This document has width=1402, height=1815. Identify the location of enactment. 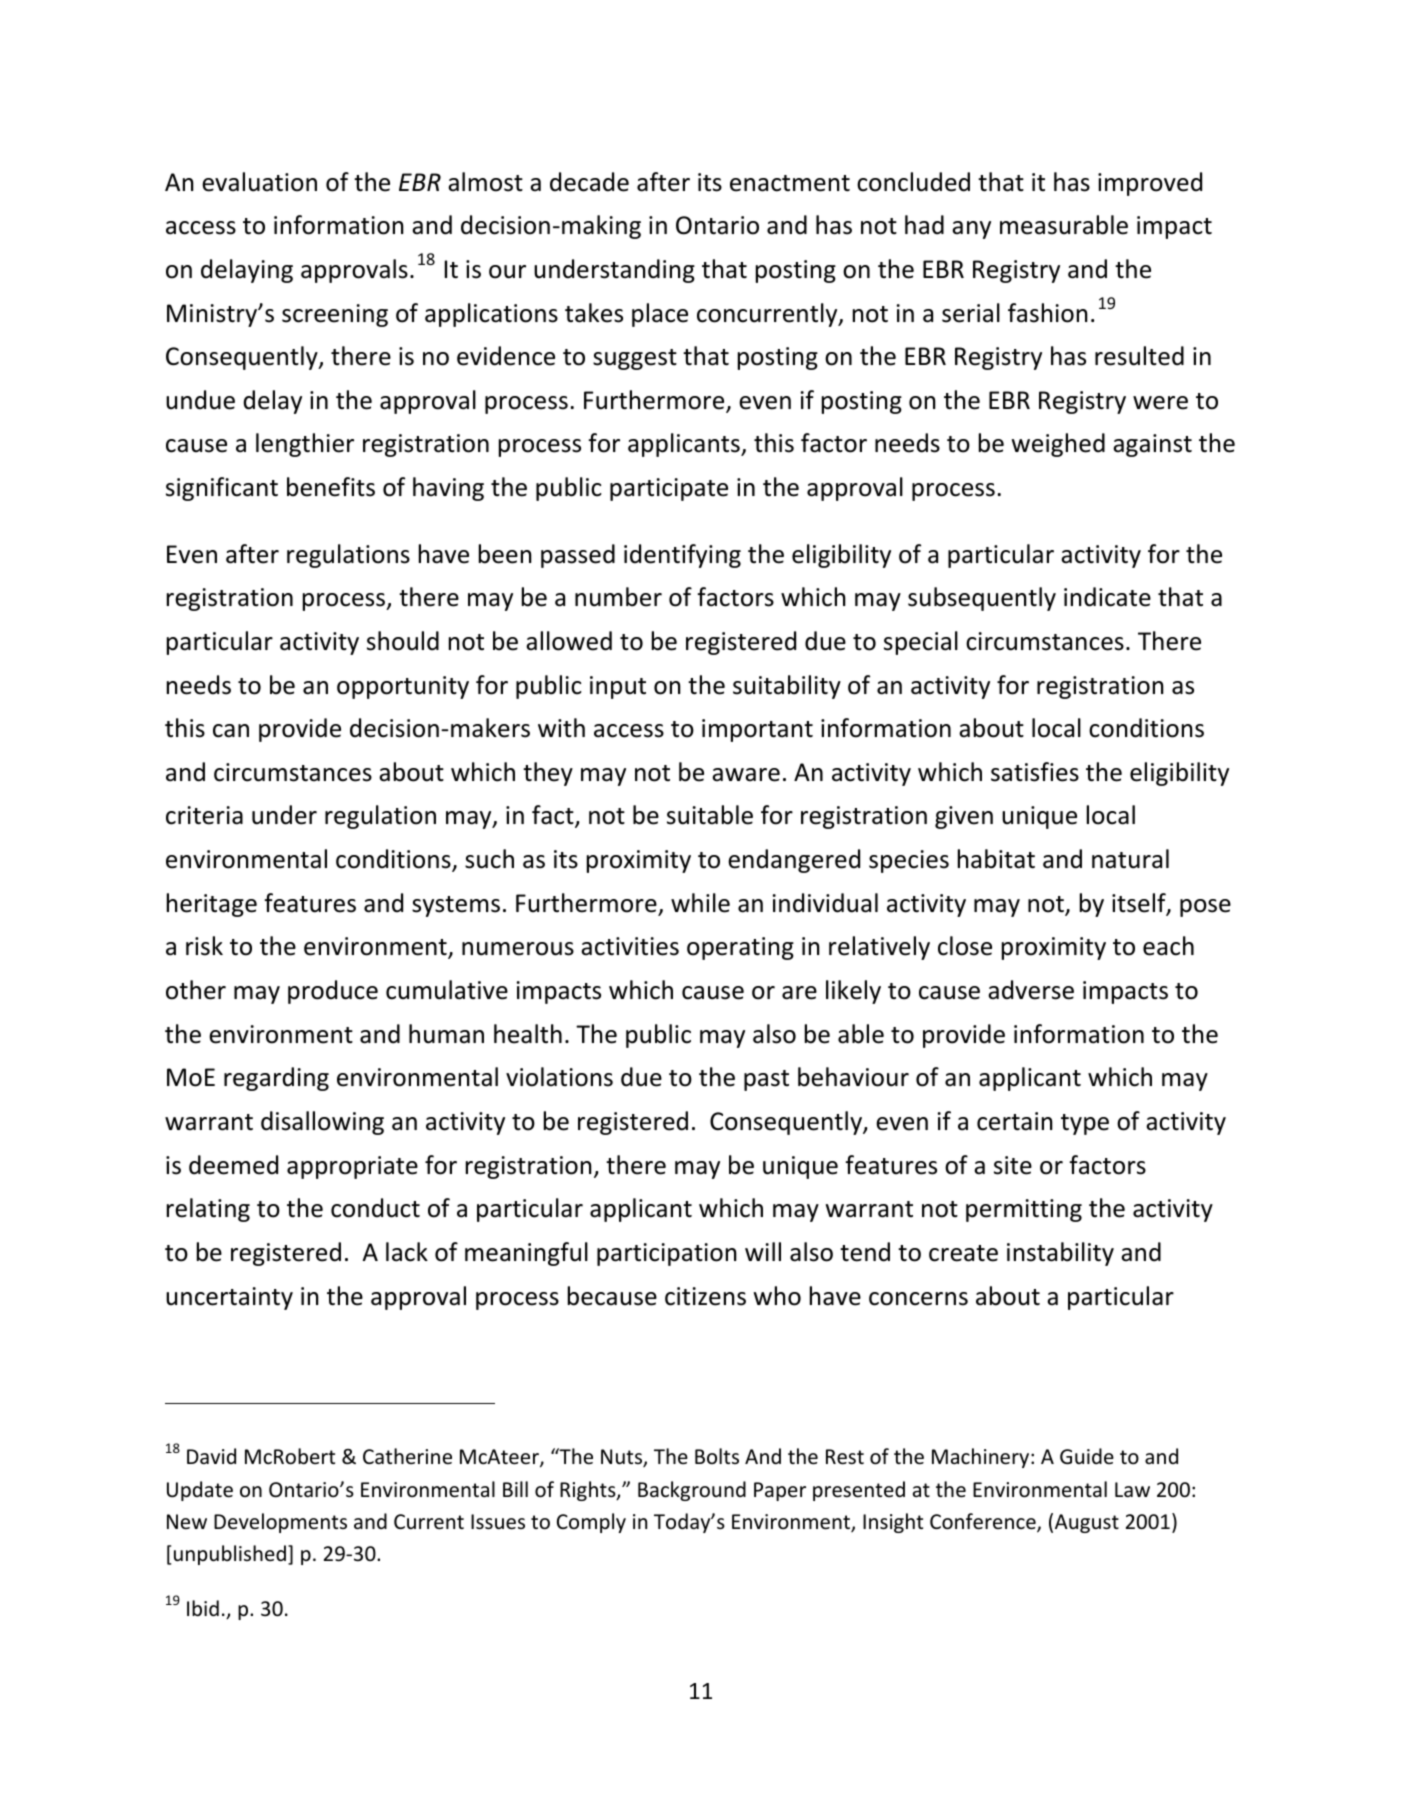
(790, 183).
